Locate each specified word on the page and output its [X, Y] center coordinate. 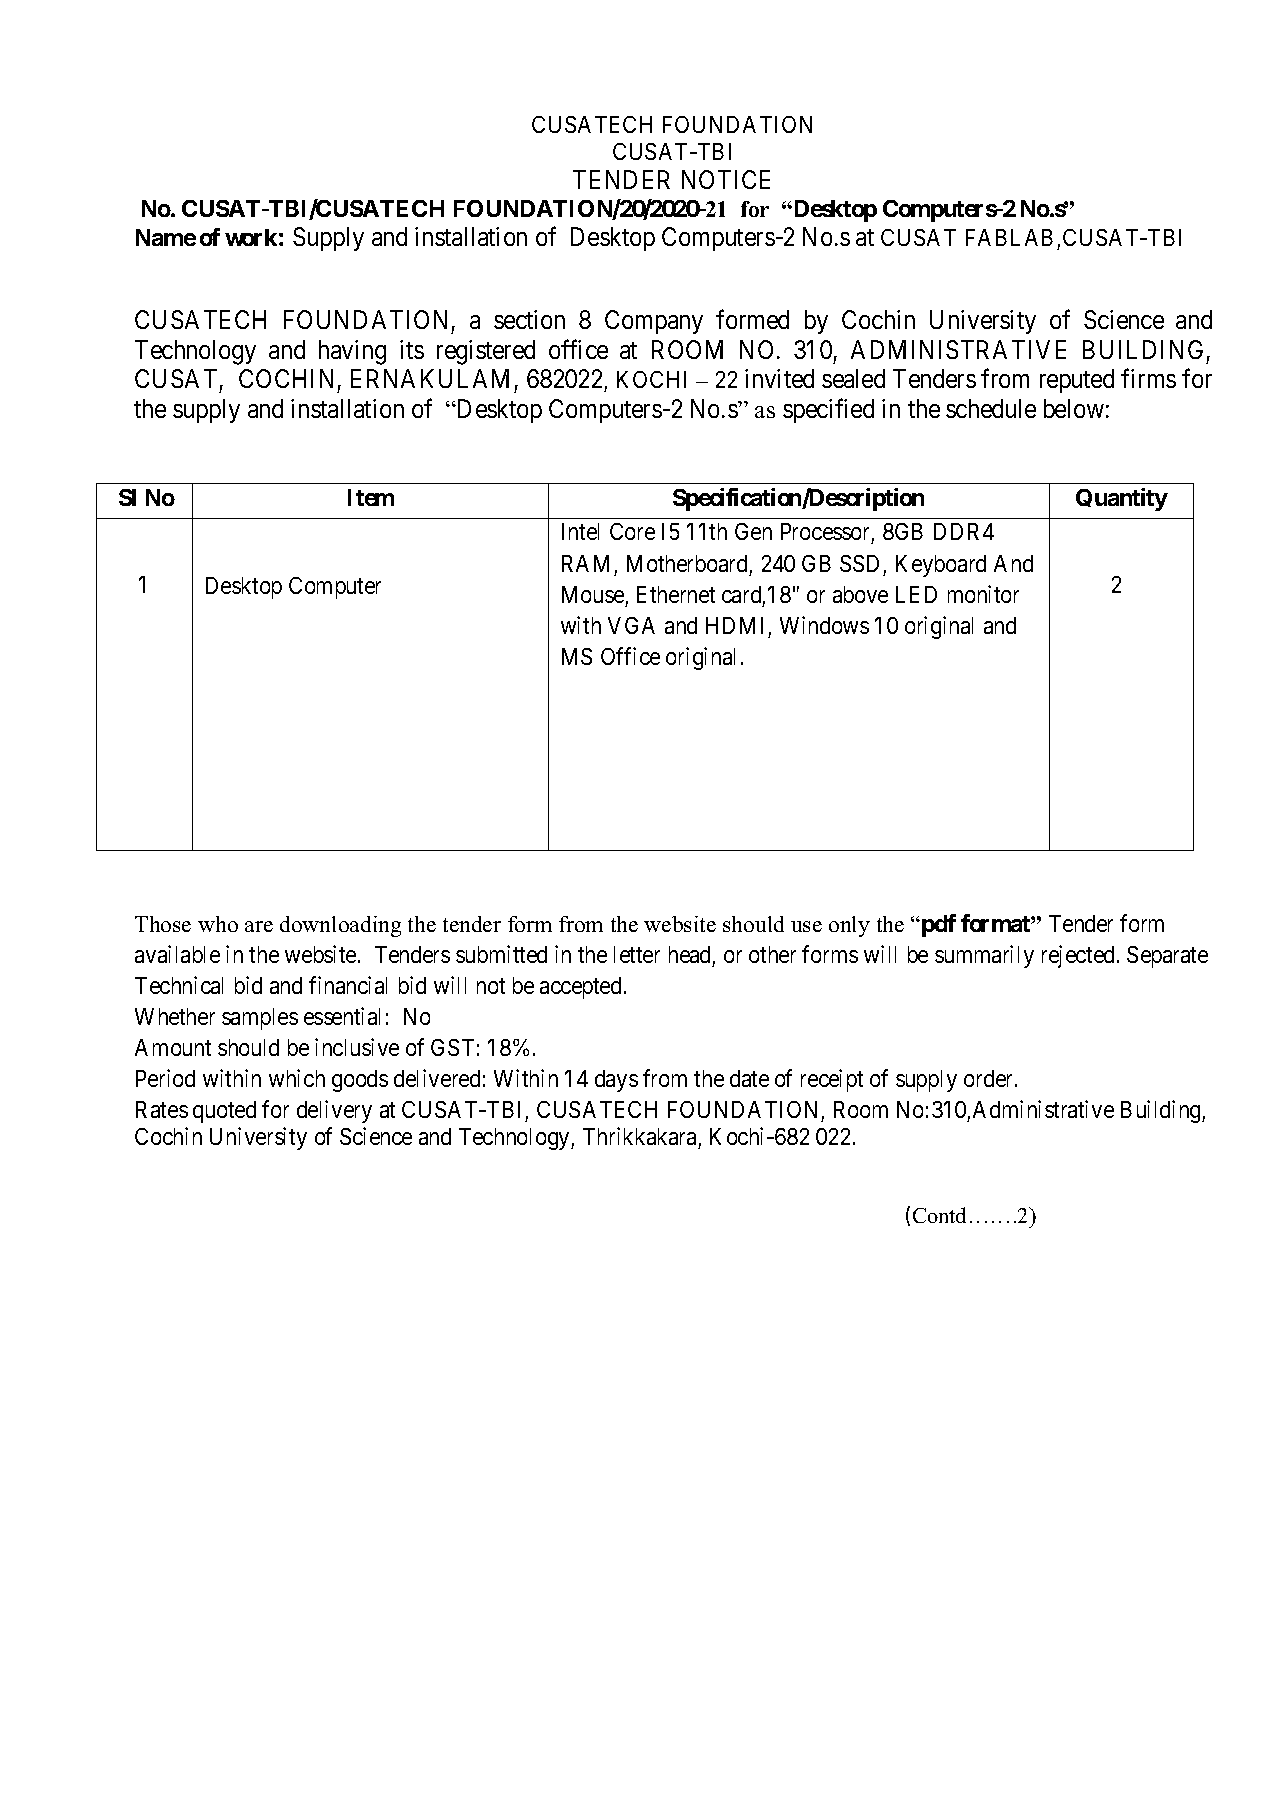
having [352, 352]
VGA [631, 625]
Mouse [593, 594]
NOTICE [726, 179]
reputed [1077, 381]
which [297, 1078]
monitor [983, 594]
